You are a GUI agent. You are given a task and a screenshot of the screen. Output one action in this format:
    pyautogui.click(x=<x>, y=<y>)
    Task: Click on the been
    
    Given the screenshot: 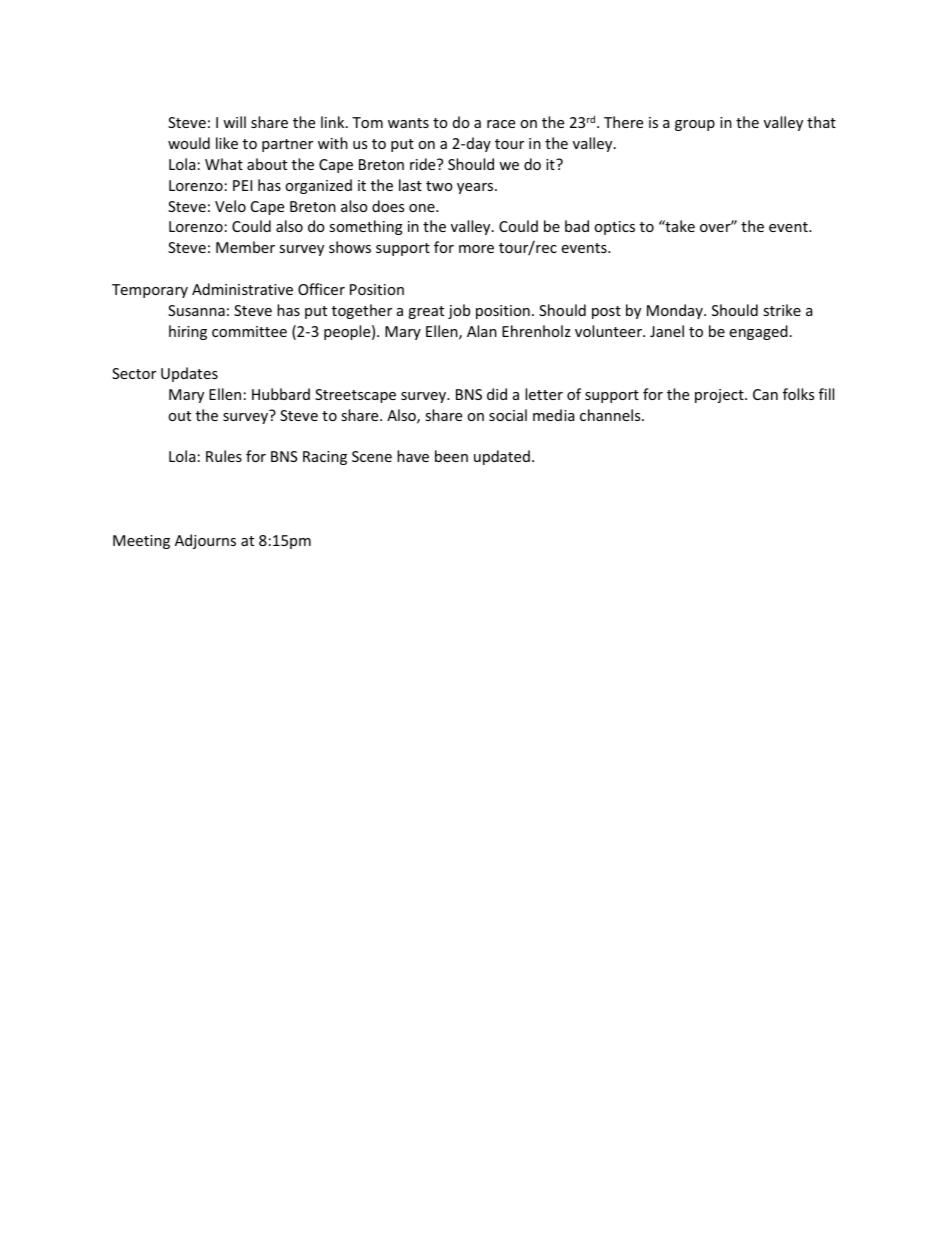 What is the action you would take?
    pyautogui.click(x=451, y=456)
